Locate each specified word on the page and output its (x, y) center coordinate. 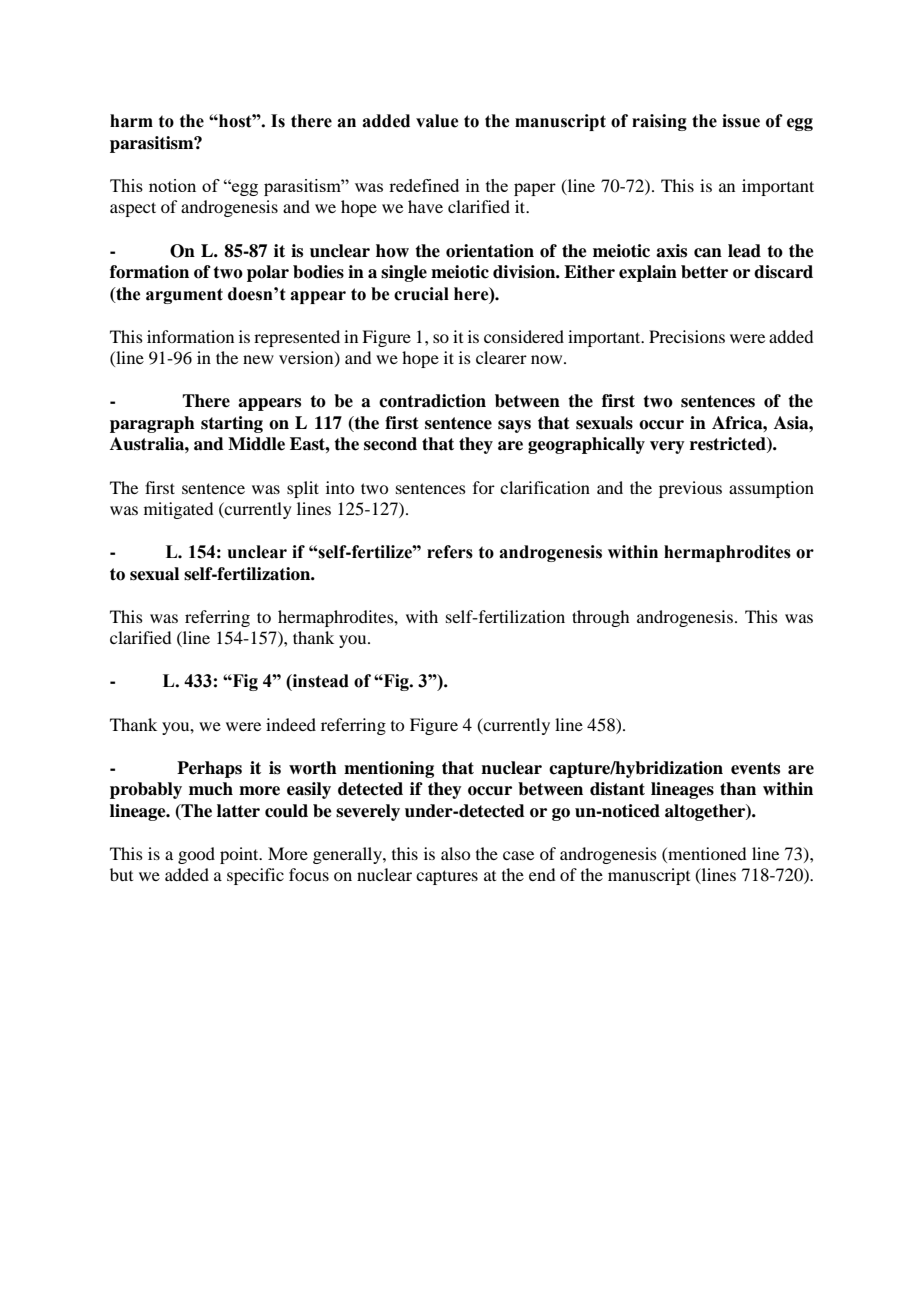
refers (450, 552)
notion (172, 185)
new (258, 359)
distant (617, 789)
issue (741, 121)
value (437, 121)
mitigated (178, 510)
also (455, 853)
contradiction (432, 401)
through (600, 618)
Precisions (687, 336)
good (196, 855)
